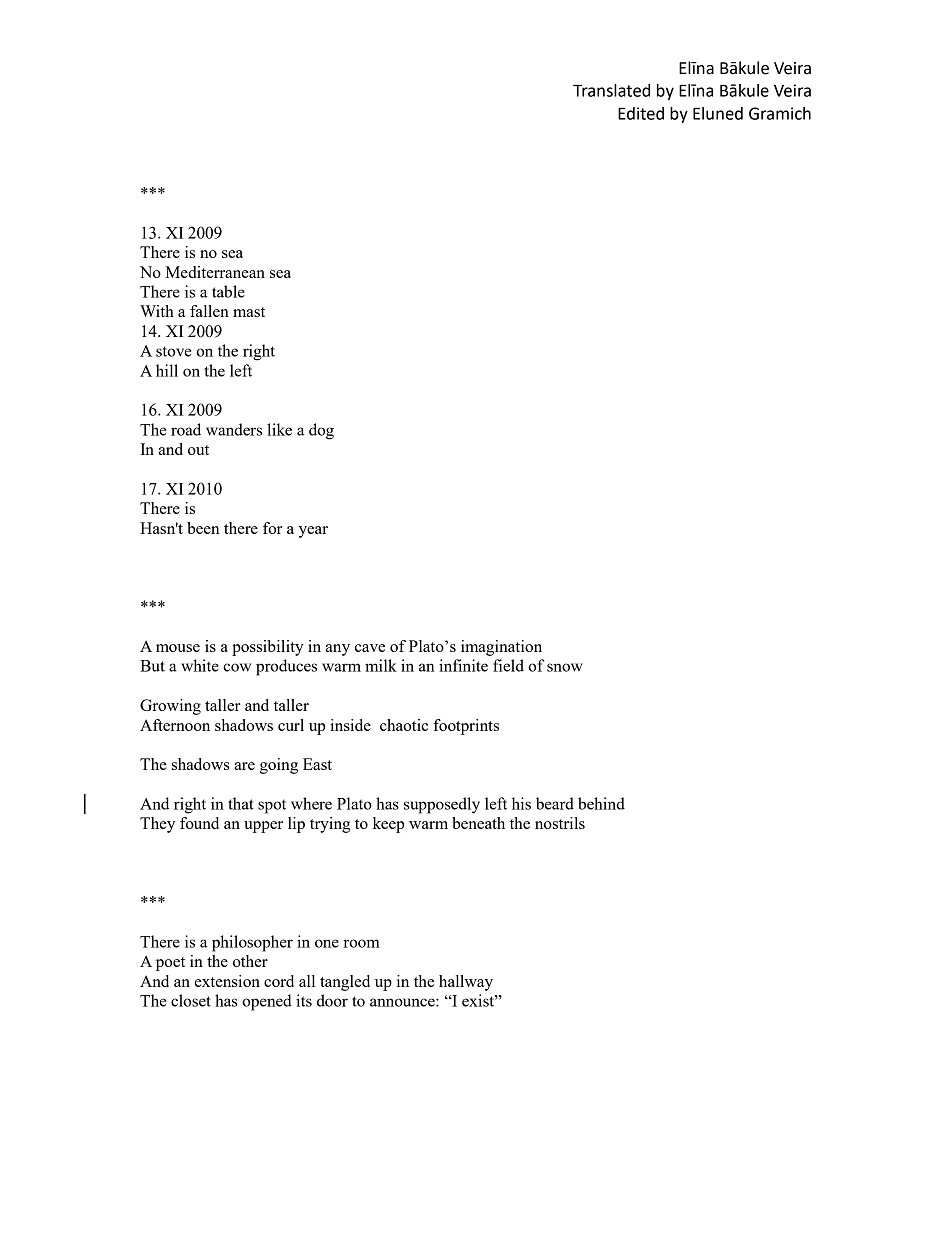 This screenshot has height=1233, width=952. Describe the element at coordinates (361, 943) in the screenshot. I see `room` at that location.
